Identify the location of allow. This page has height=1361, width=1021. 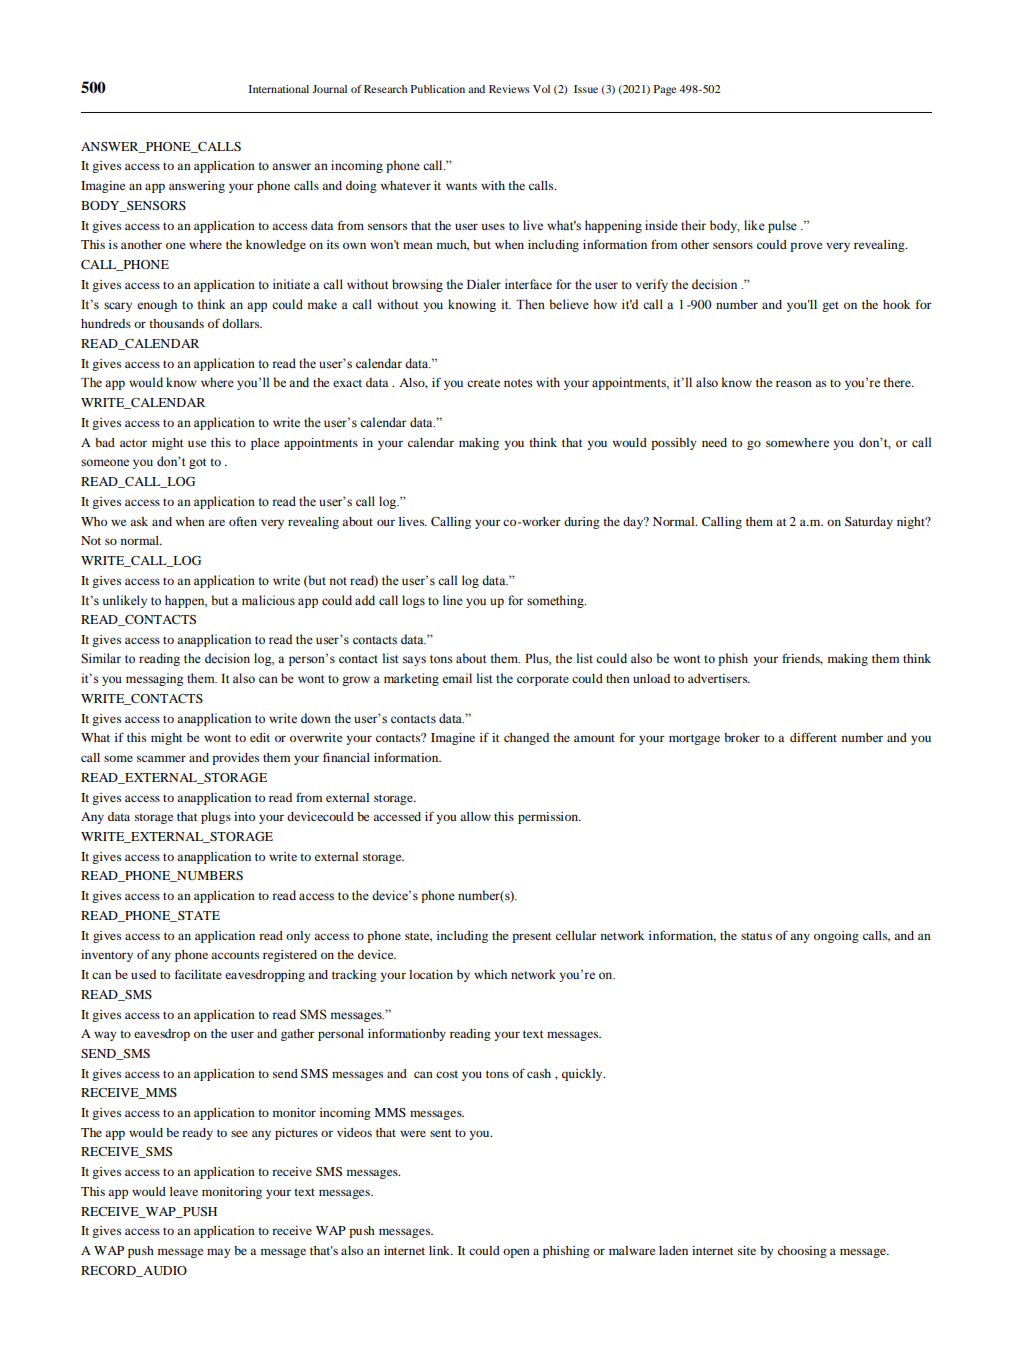
(475, 816).
